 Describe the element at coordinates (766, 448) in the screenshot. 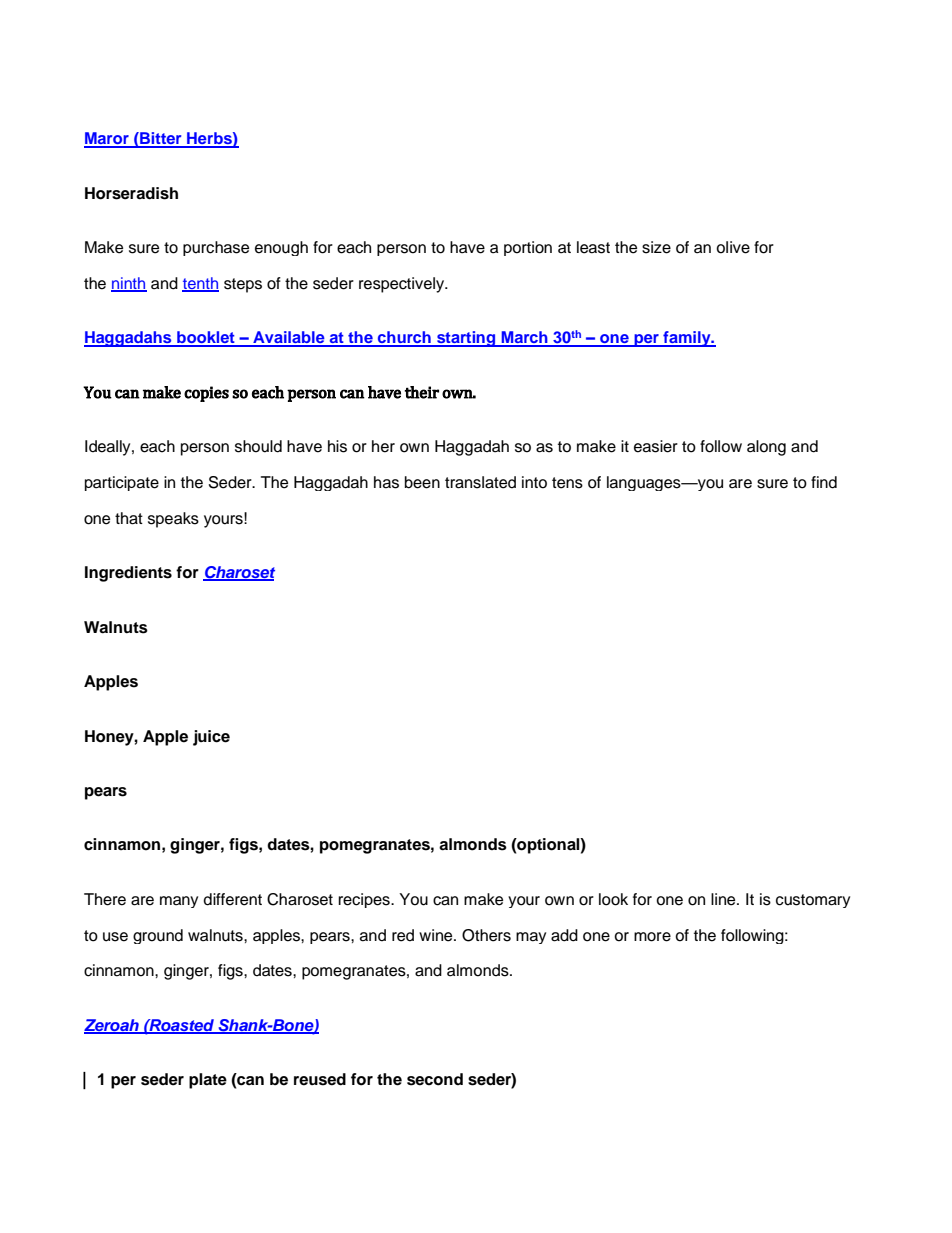

I see `along` at that location.
